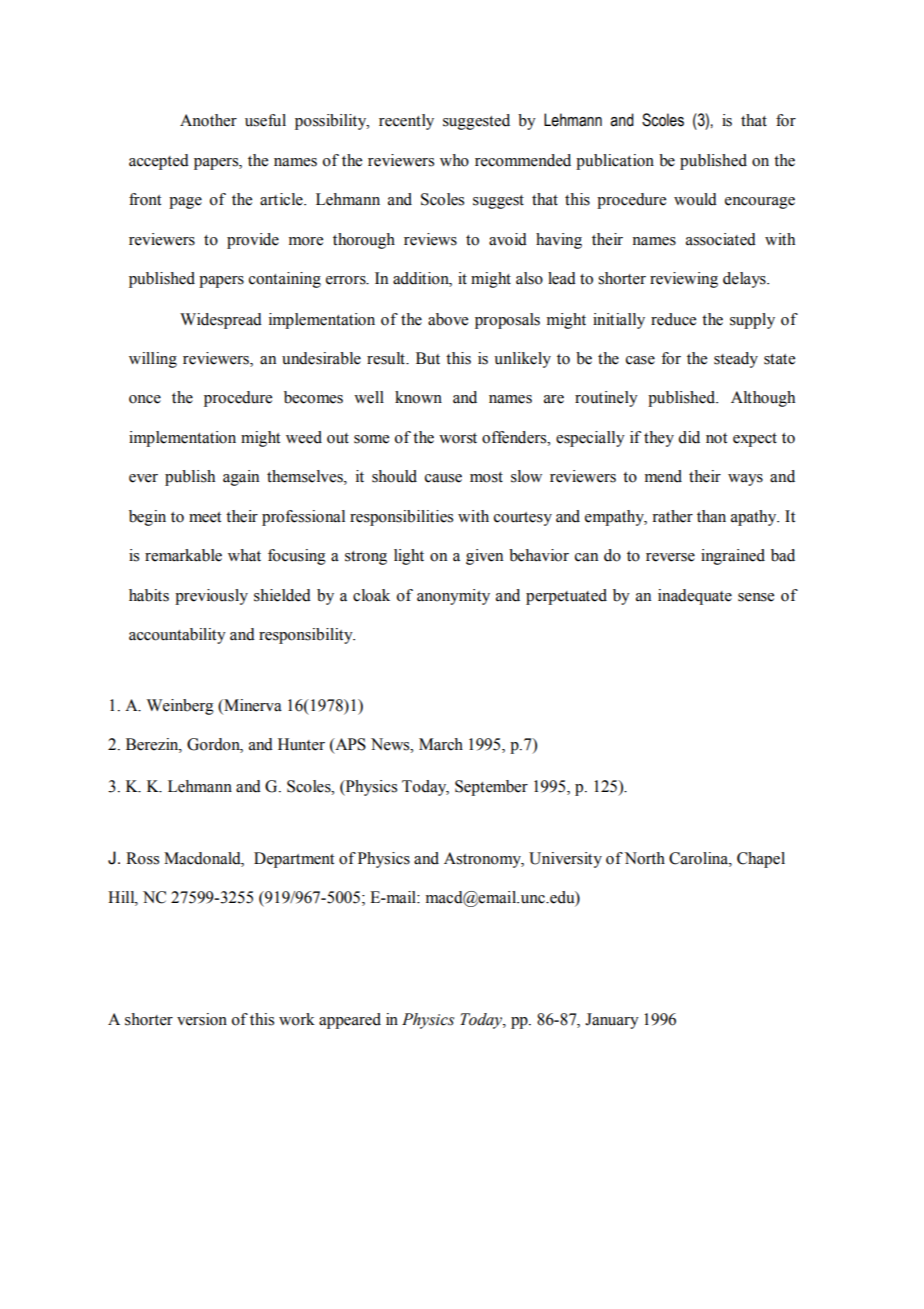  Describe the element at coordinates (736, 360) in the document. I see `steady` at that location.
